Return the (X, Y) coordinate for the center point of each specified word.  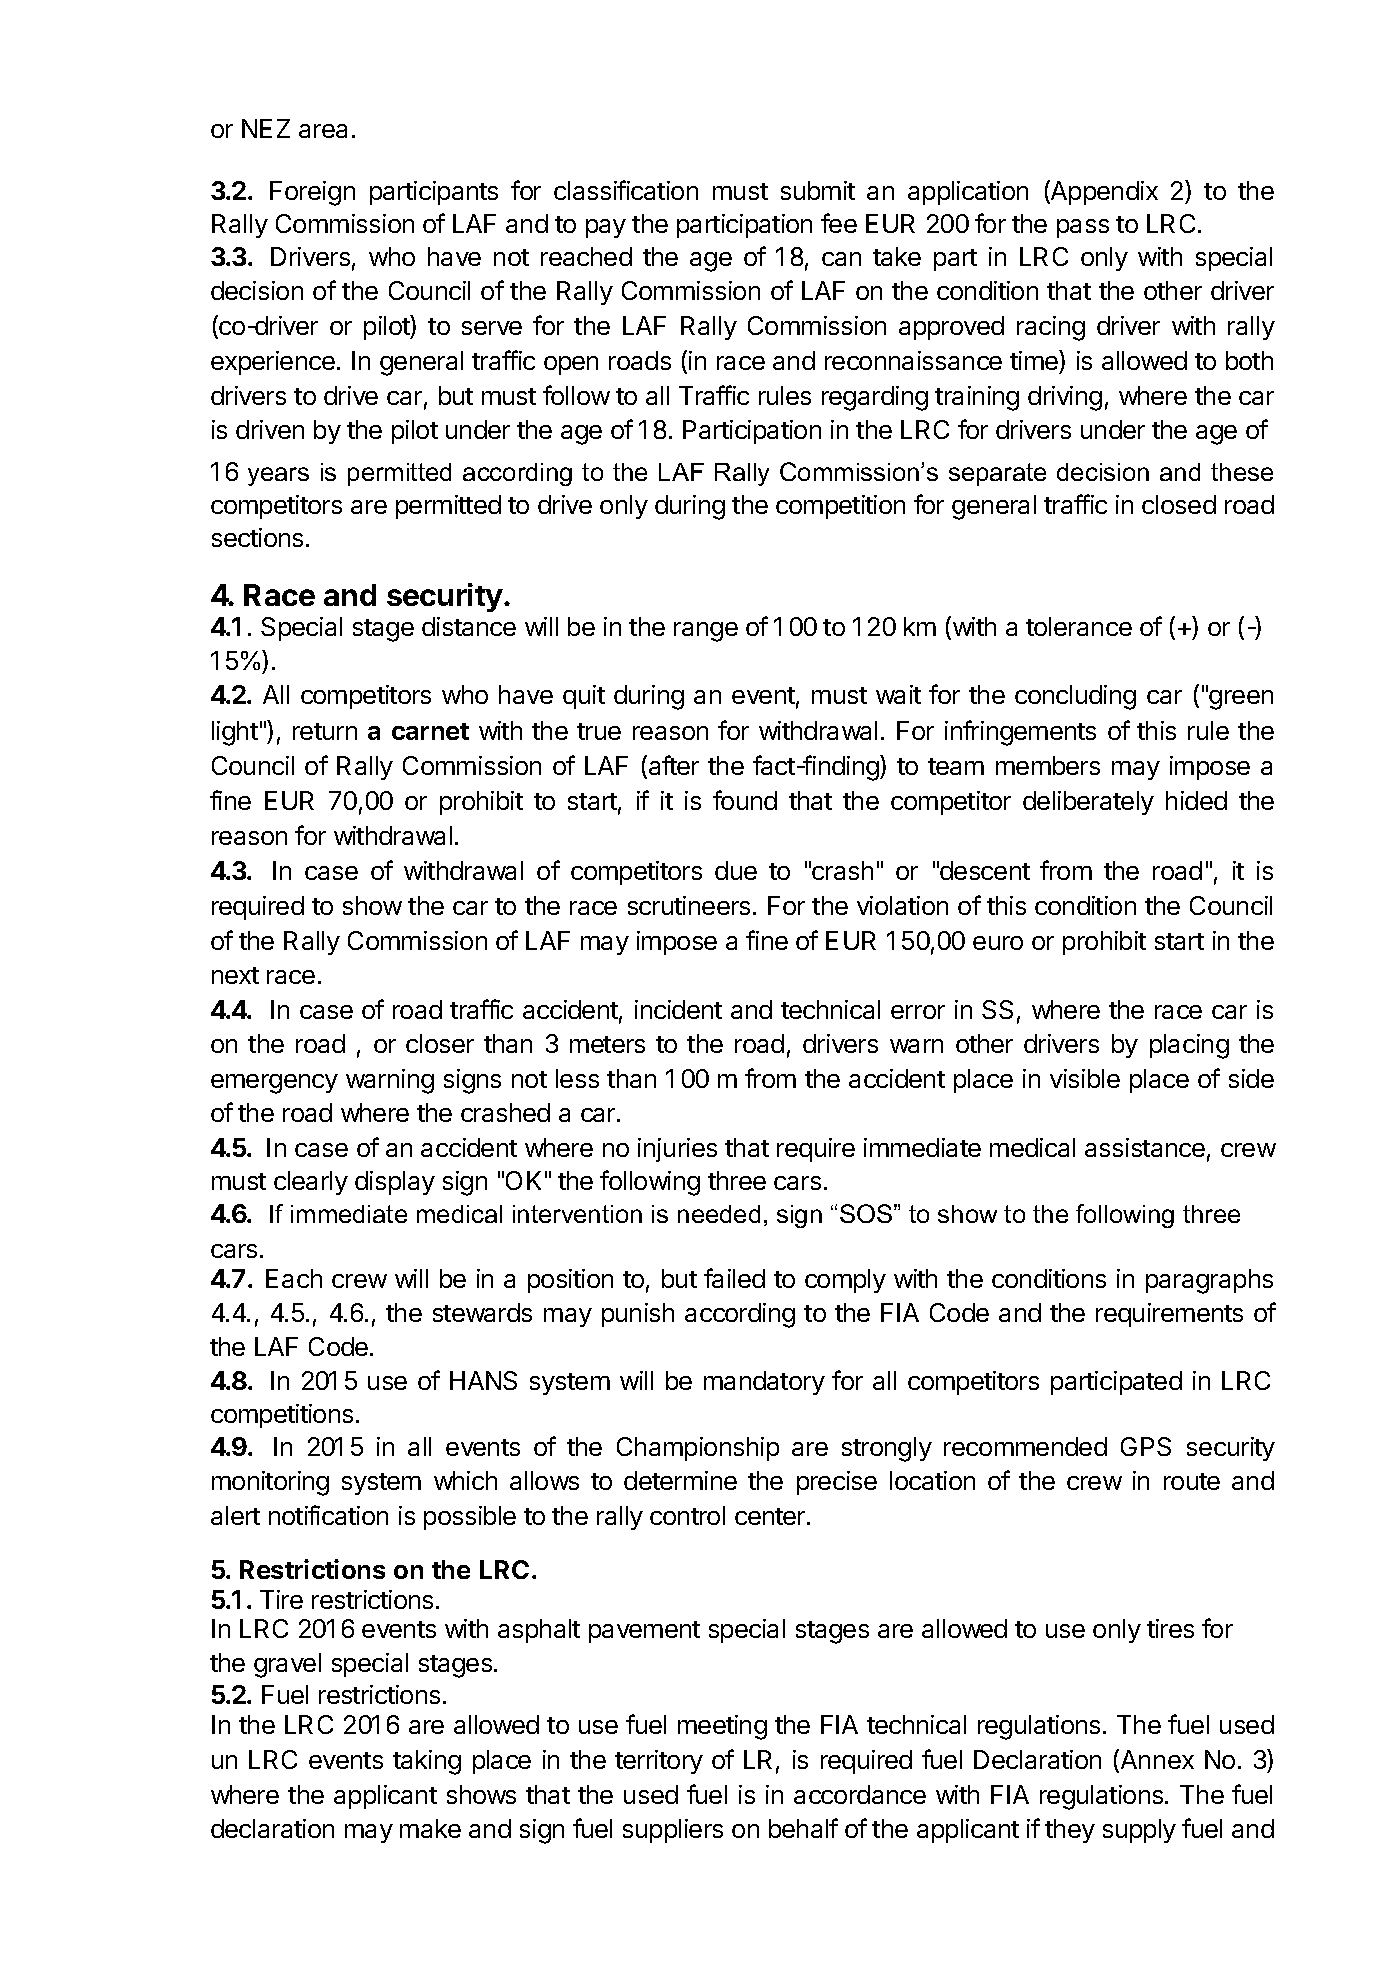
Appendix (1103, 192)
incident (678, 1009)
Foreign (312, 193)
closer (440, 1043)
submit (818, 190)
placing (1189, 1046)
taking (427, 1762)
